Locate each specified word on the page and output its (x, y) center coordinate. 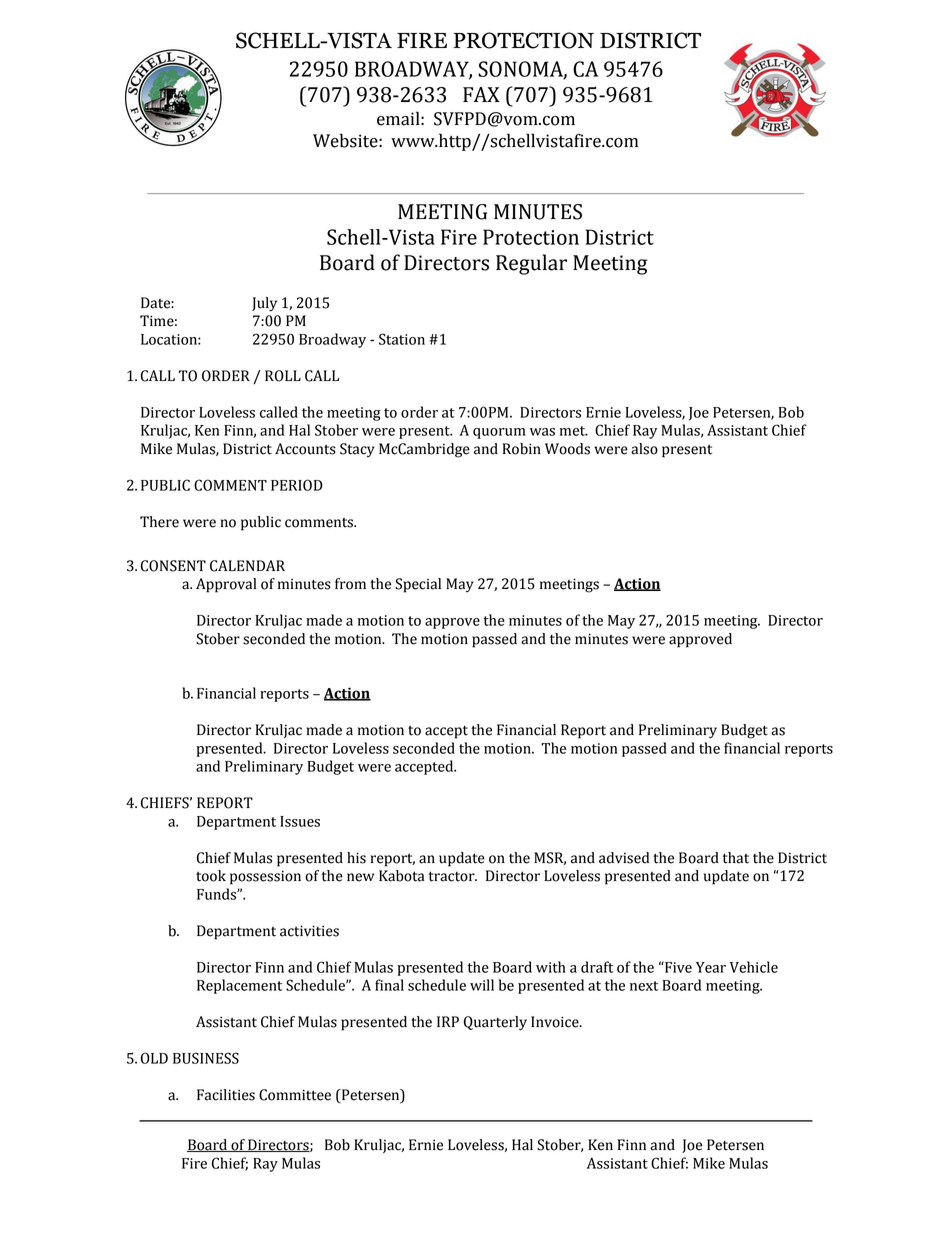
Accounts (305, 449)
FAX (481, 94)
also (644, 449)
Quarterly (495, 1023)
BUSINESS (206, 1058)
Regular (531, 264)
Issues (300, 821)
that (736, 858)
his (356, 858)
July (264, 304)
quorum (499, 433)
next (644, 986)
